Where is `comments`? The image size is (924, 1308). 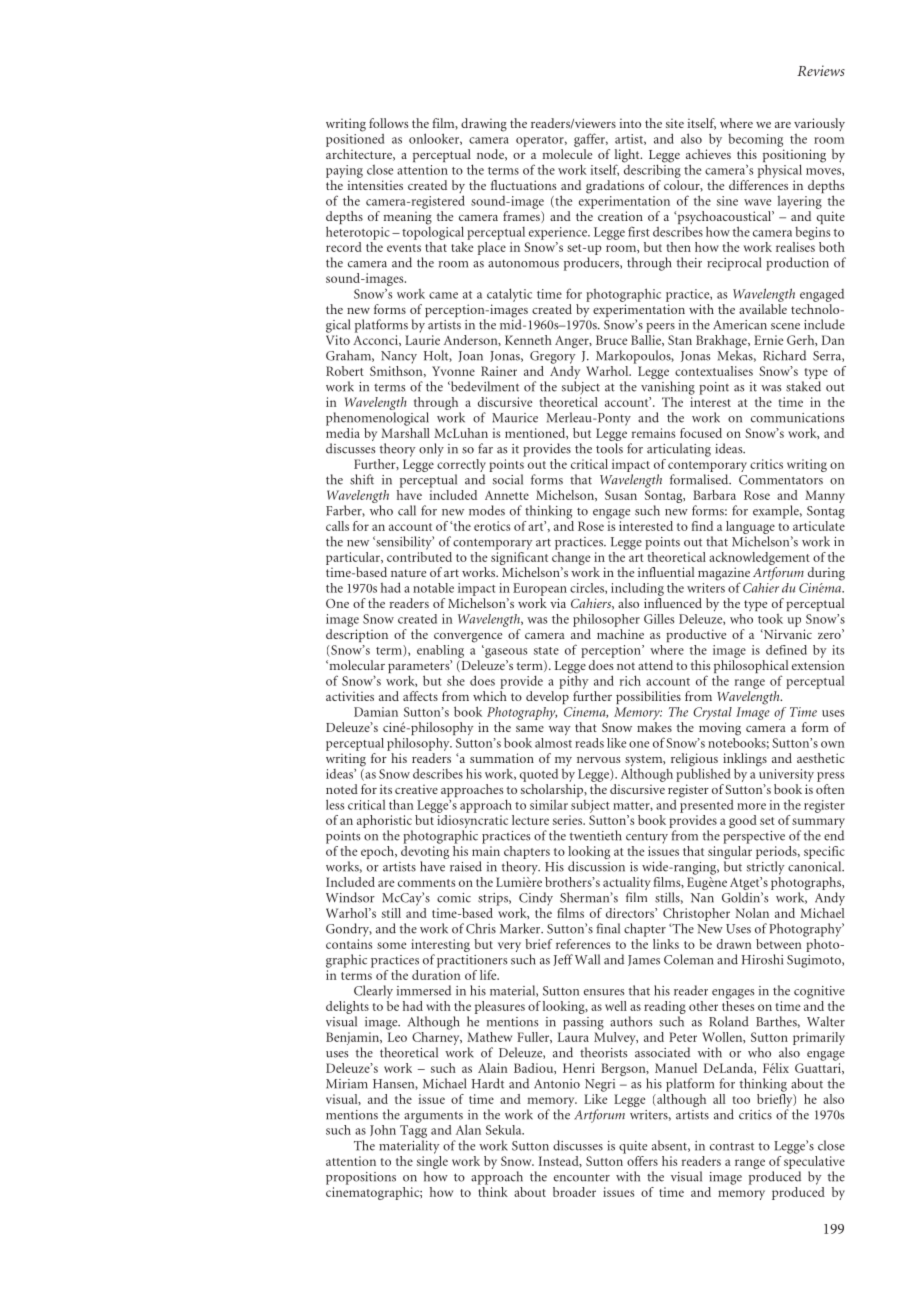 comments is located at coordinates (426, 883).
